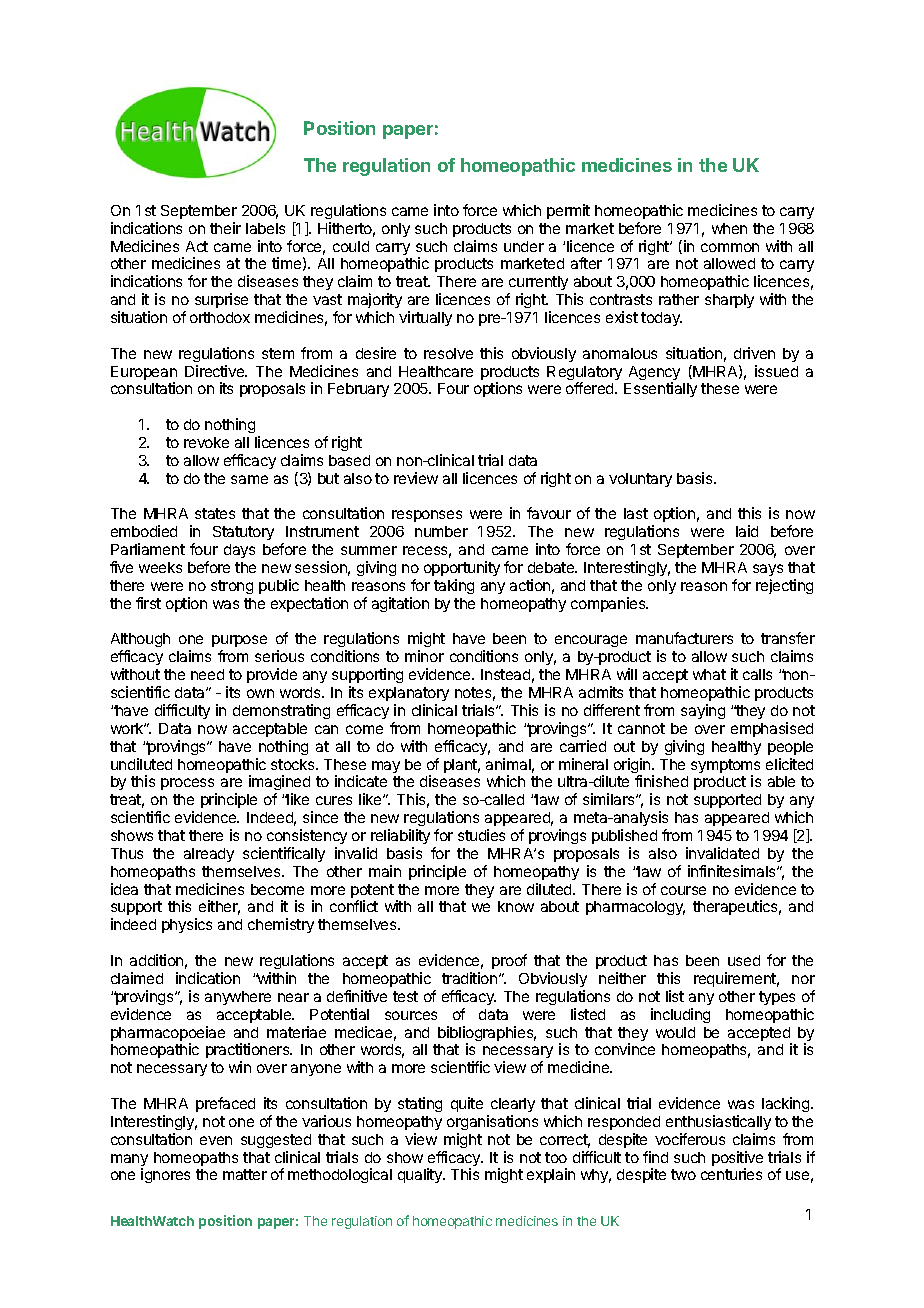  I want to click on under, so click(524, 246).
